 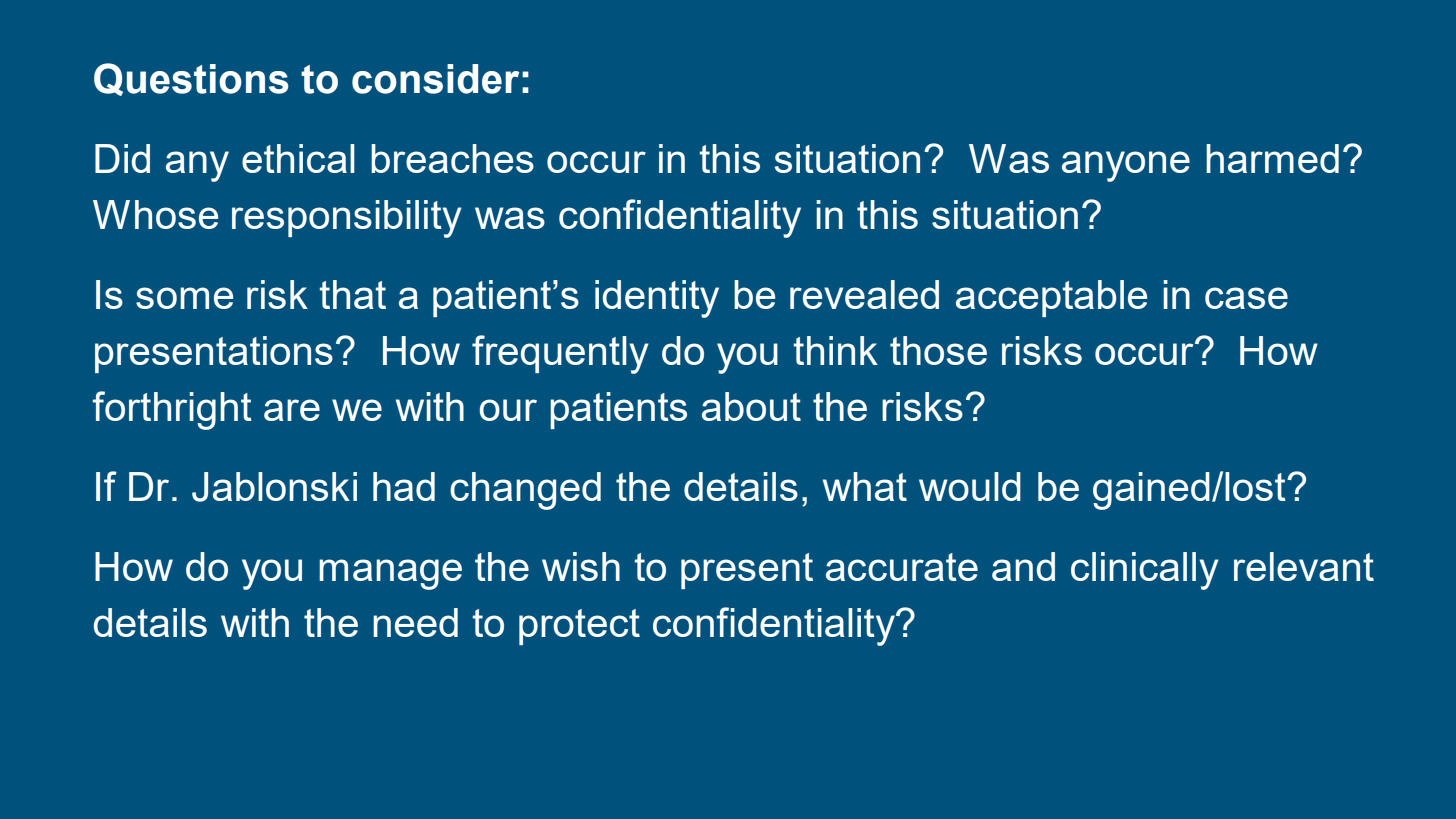 I want to click on protect, so click(x=579, y=627).
